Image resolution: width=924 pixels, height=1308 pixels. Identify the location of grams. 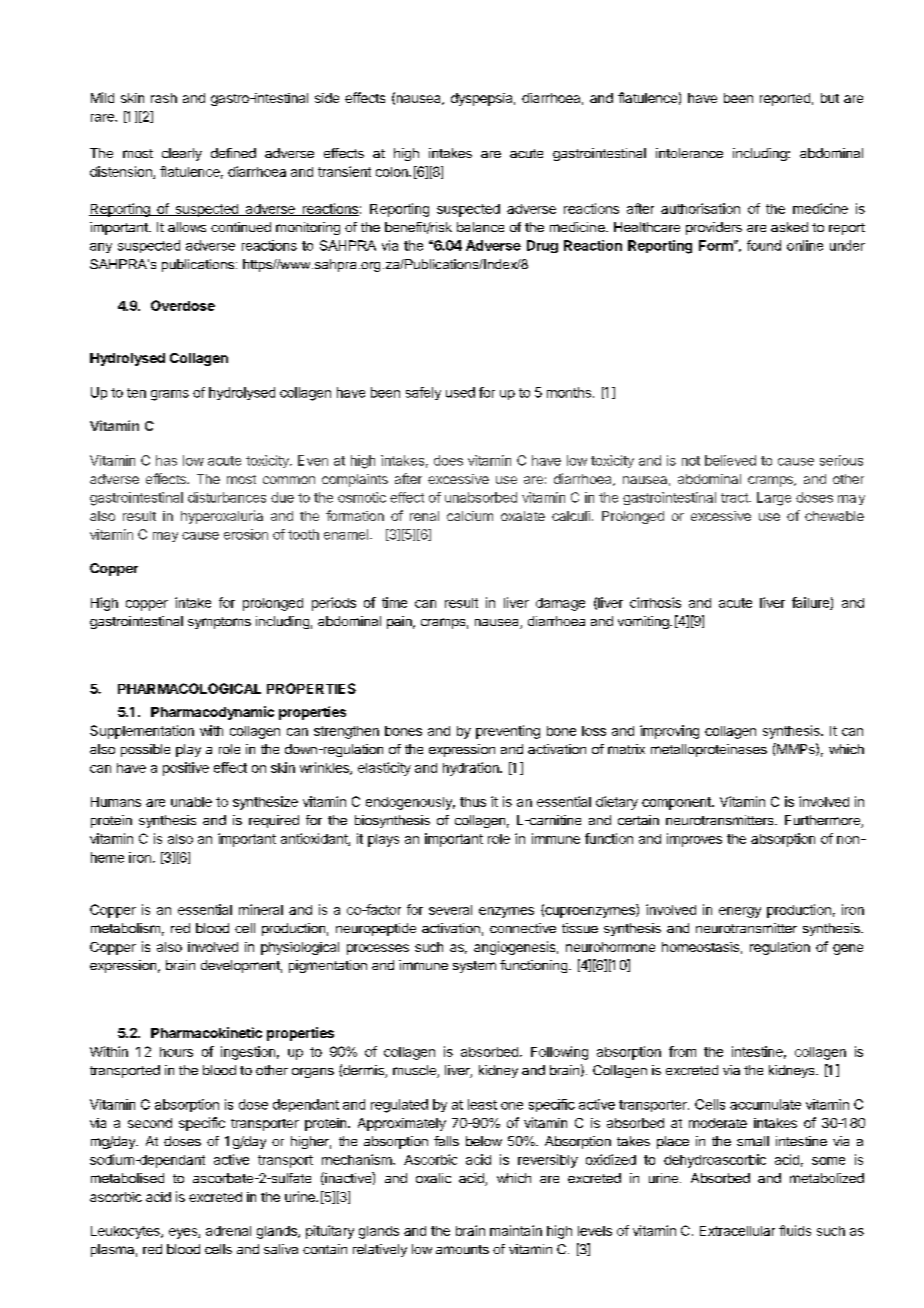
(170, 395).
